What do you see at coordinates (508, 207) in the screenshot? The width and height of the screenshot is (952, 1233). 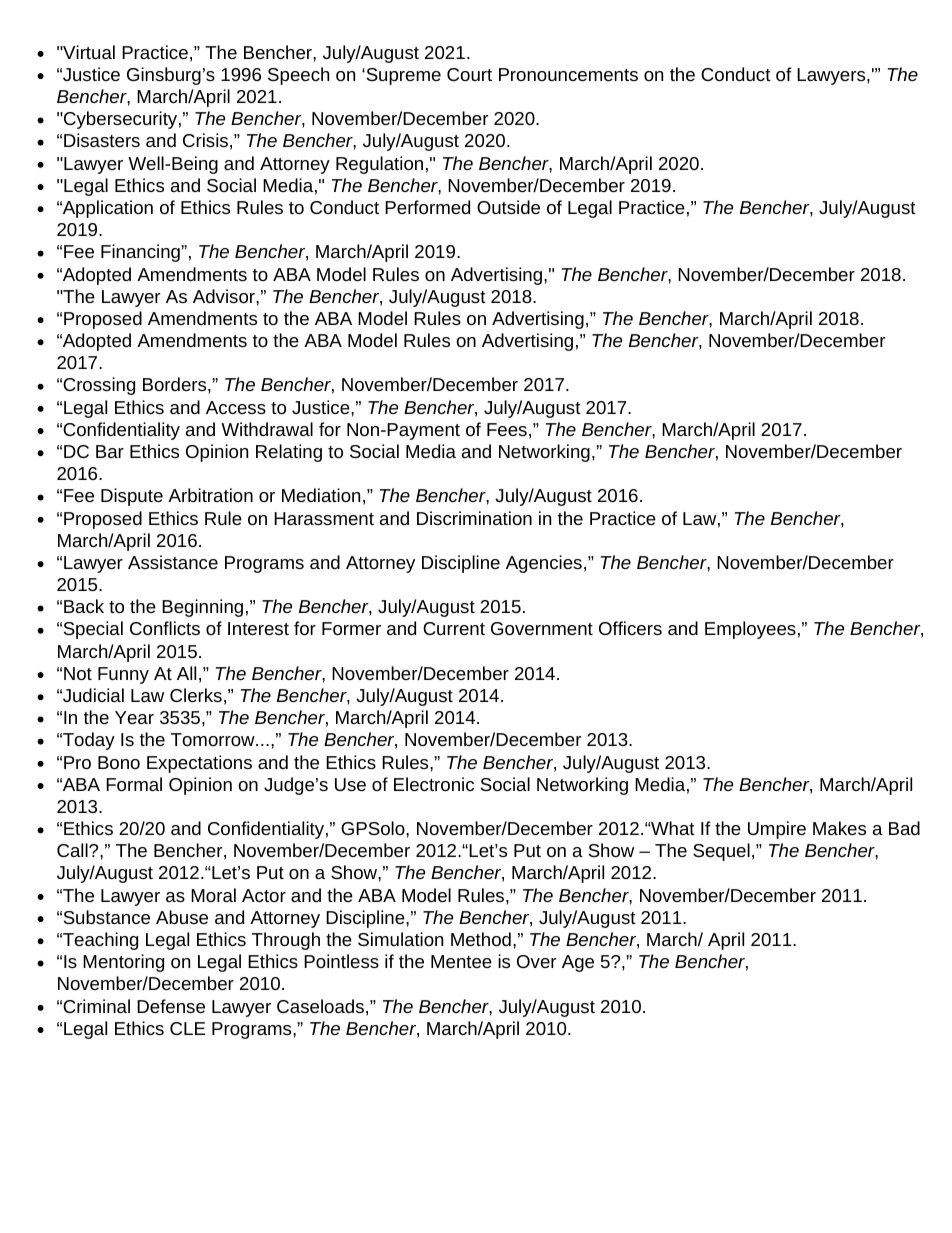 I see `Outside` at bounding box center [508, 207].
